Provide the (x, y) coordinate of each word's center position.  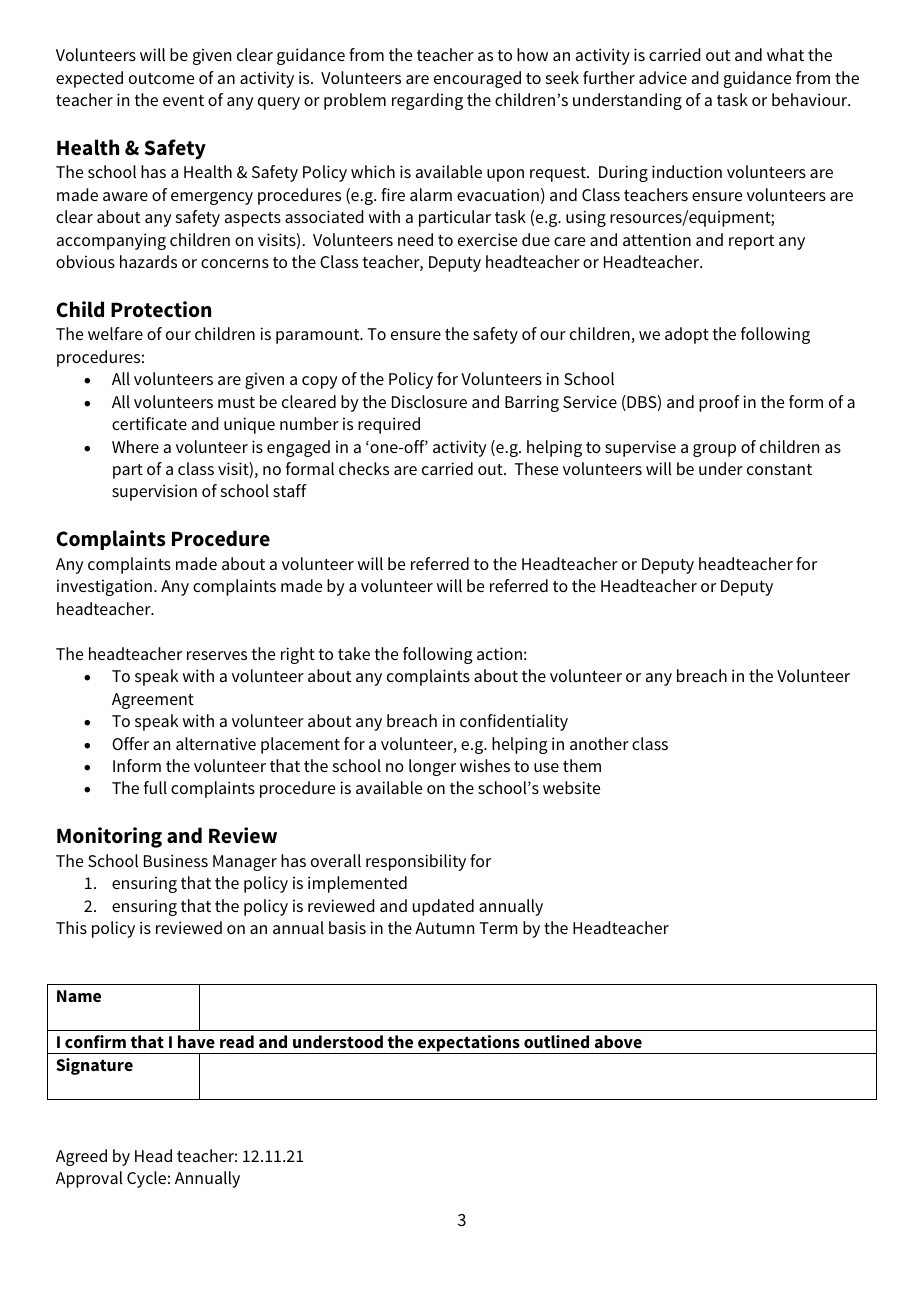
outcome (161, 78)
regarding (427, 101)
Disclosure (429, 401)
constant (779, 469)
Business (176, 860)
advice (663, 77)
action (499, 653)
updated (443, 907)
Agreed (81, 1157)
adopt (687, 335)
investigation (104, 587)
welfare (115, 333)
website (571, 787)
